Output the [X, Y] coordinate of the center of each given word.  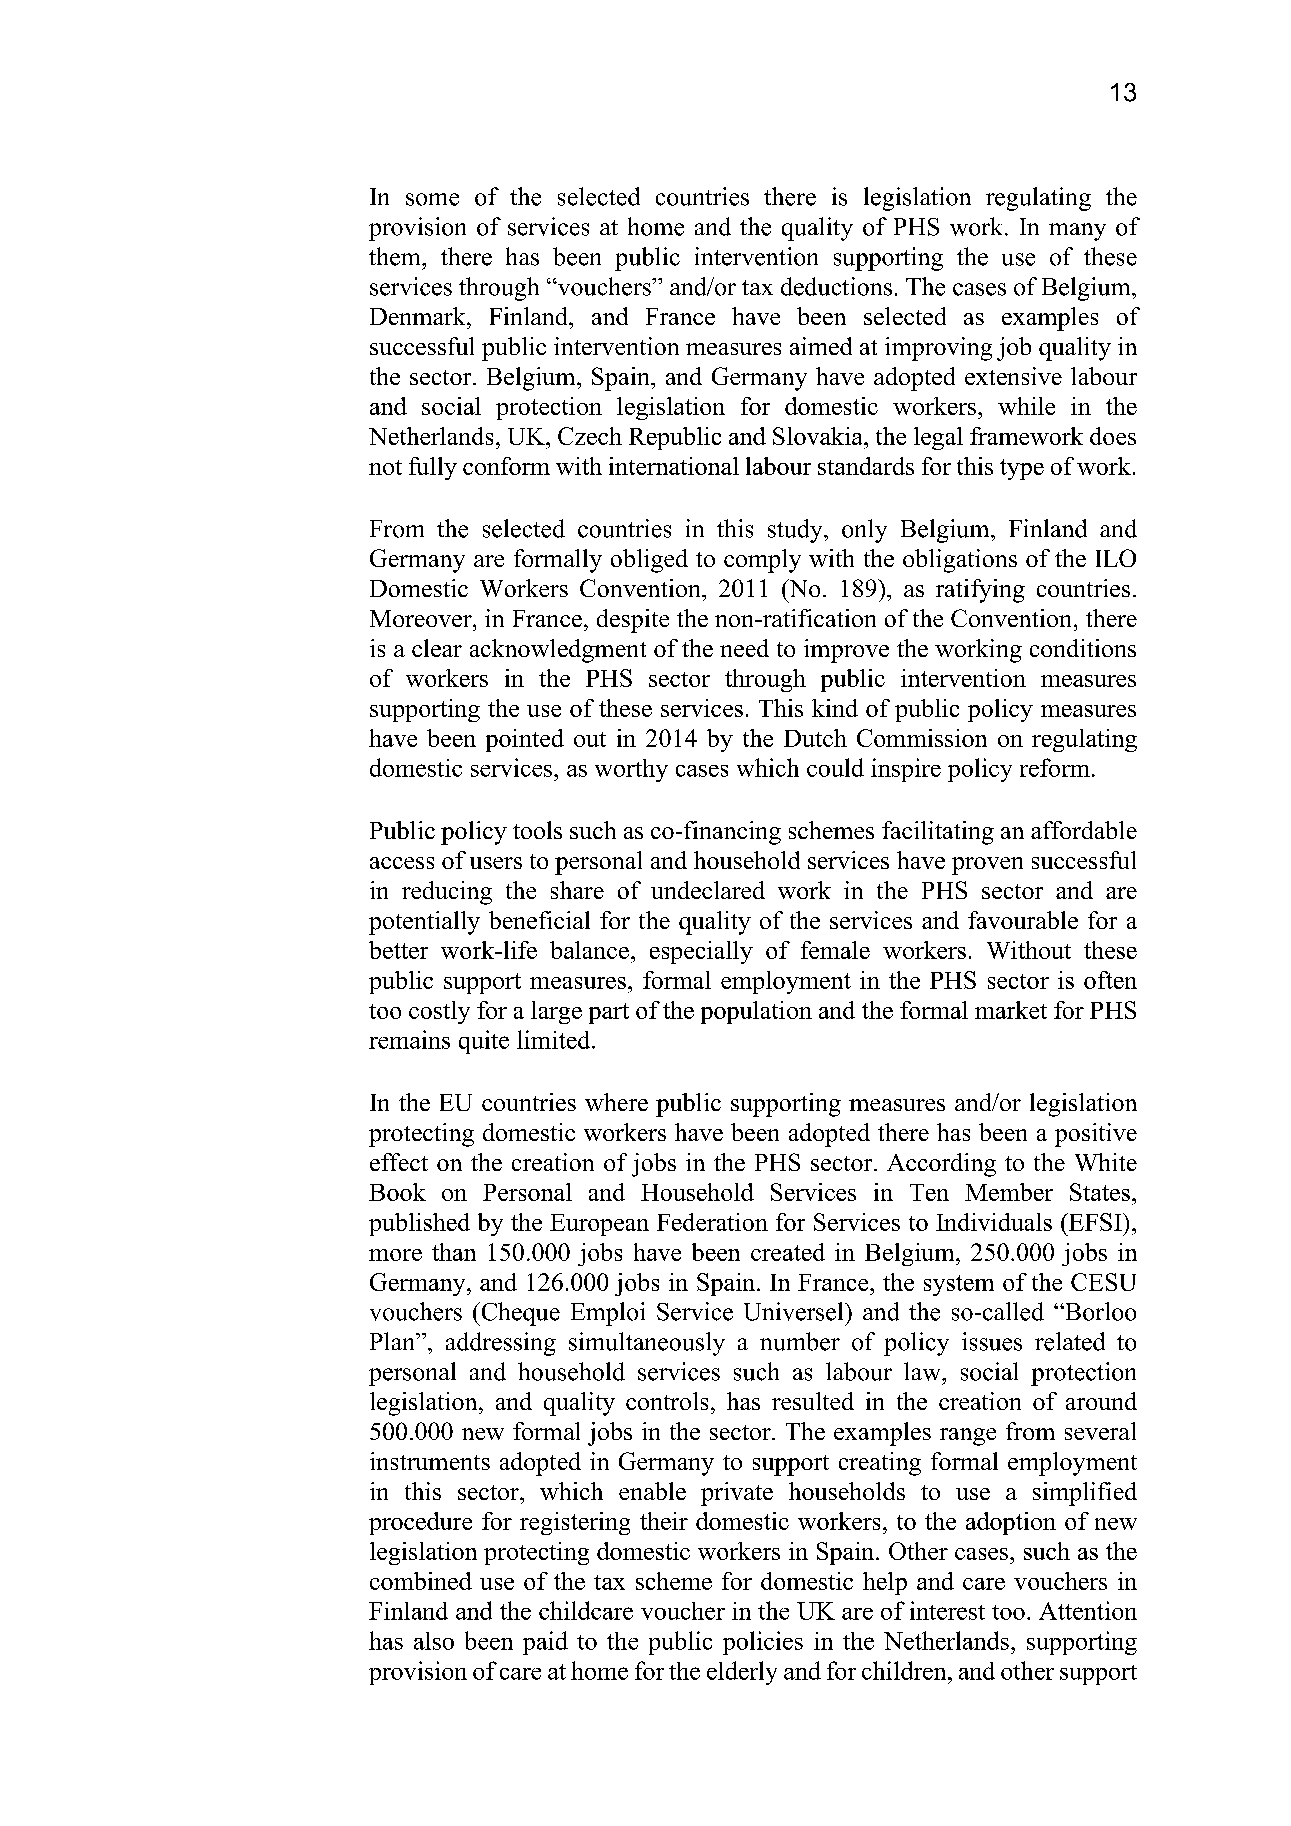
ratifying [980, 591]
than [454, 1252]
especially [701, 952]
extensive [1013, 376]
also [434, 1641]
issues [992, 1341]
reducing [447, 893]
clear [437, 648]
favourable [1023, 920]
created [788, 1252]
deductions [836, 286]
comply [762, 561]
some [432, 199]
